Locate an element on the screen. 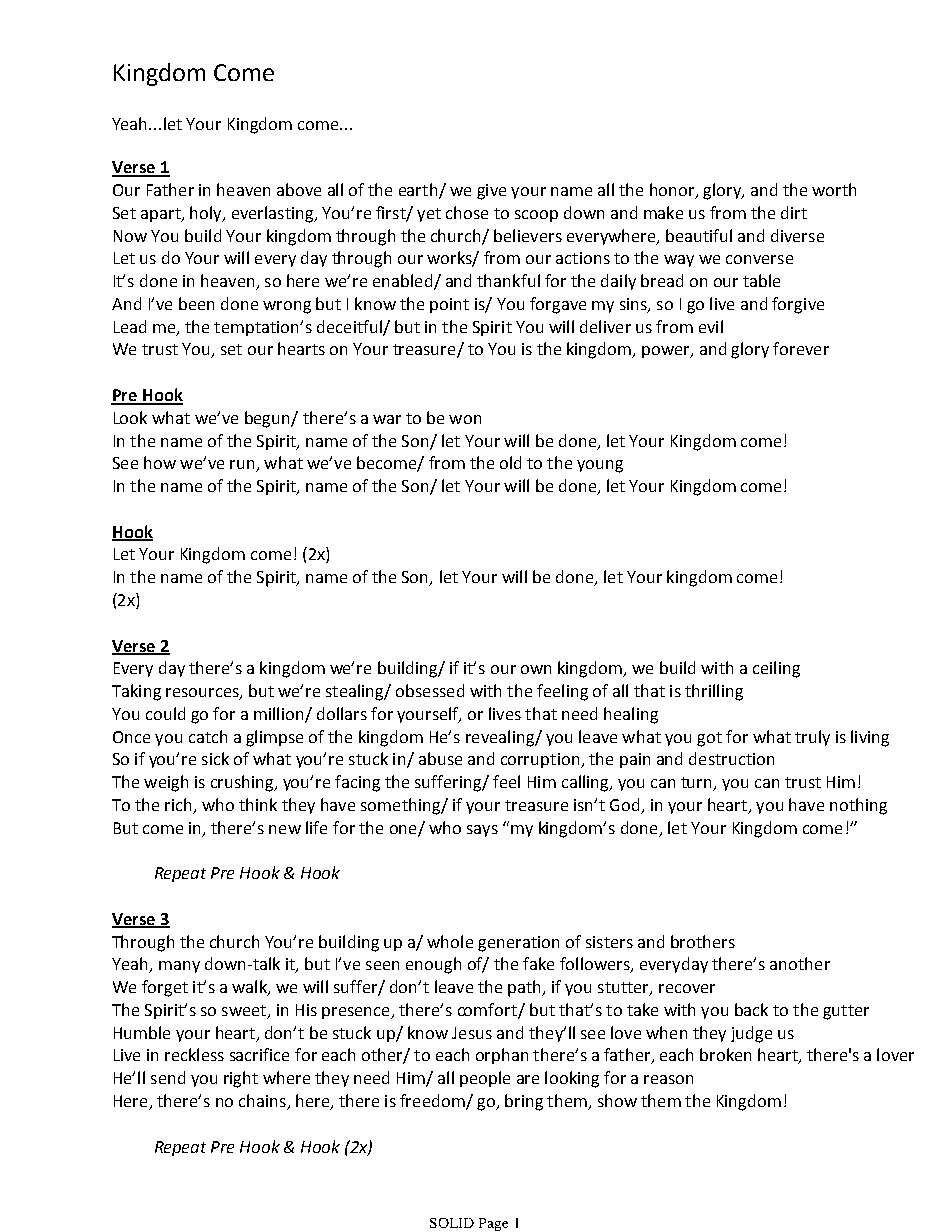  crushing is located at coordinates (243, 783).
